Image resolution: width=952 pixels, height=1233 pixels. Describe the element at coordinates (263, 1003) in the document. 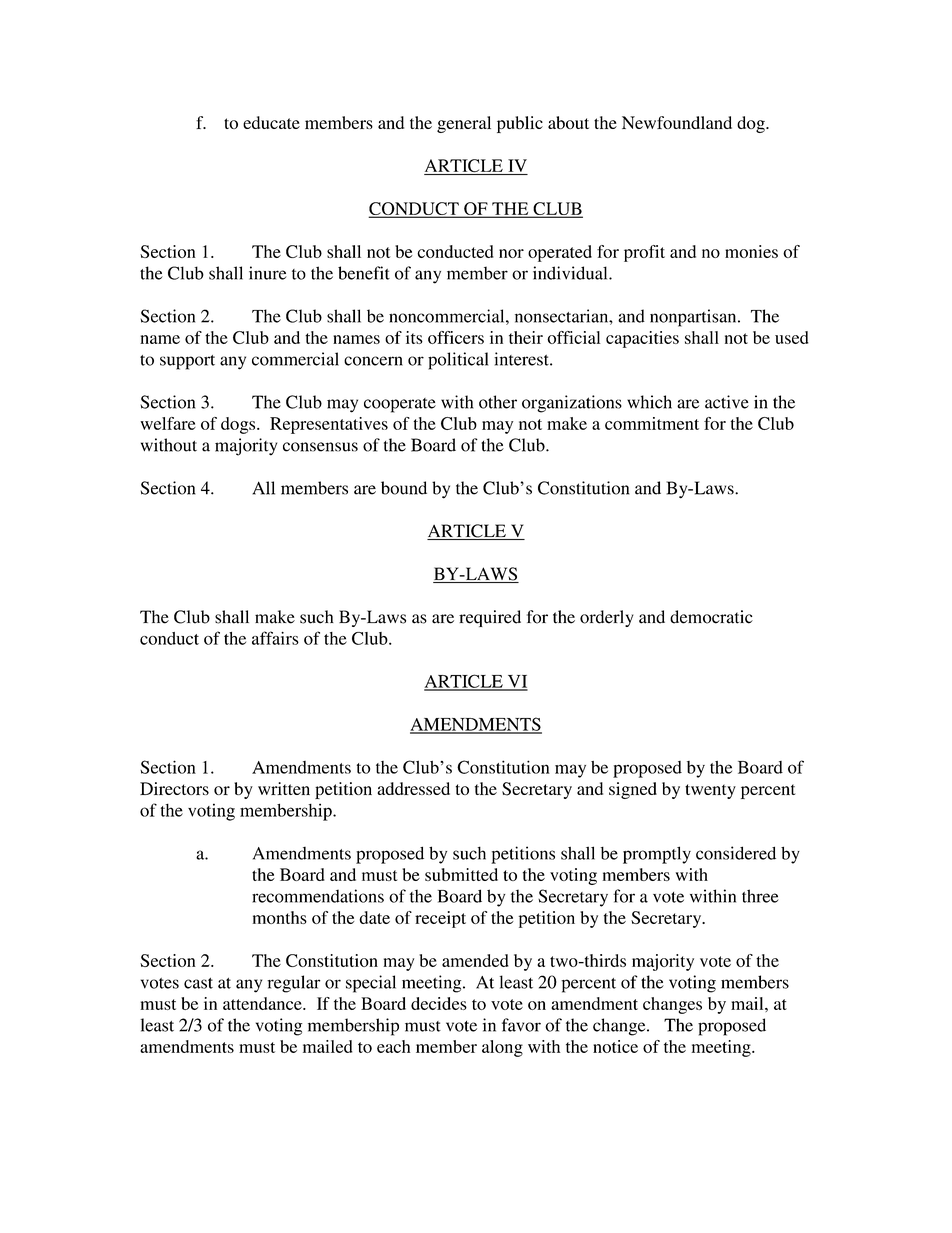

I see `attendance` at that location.
